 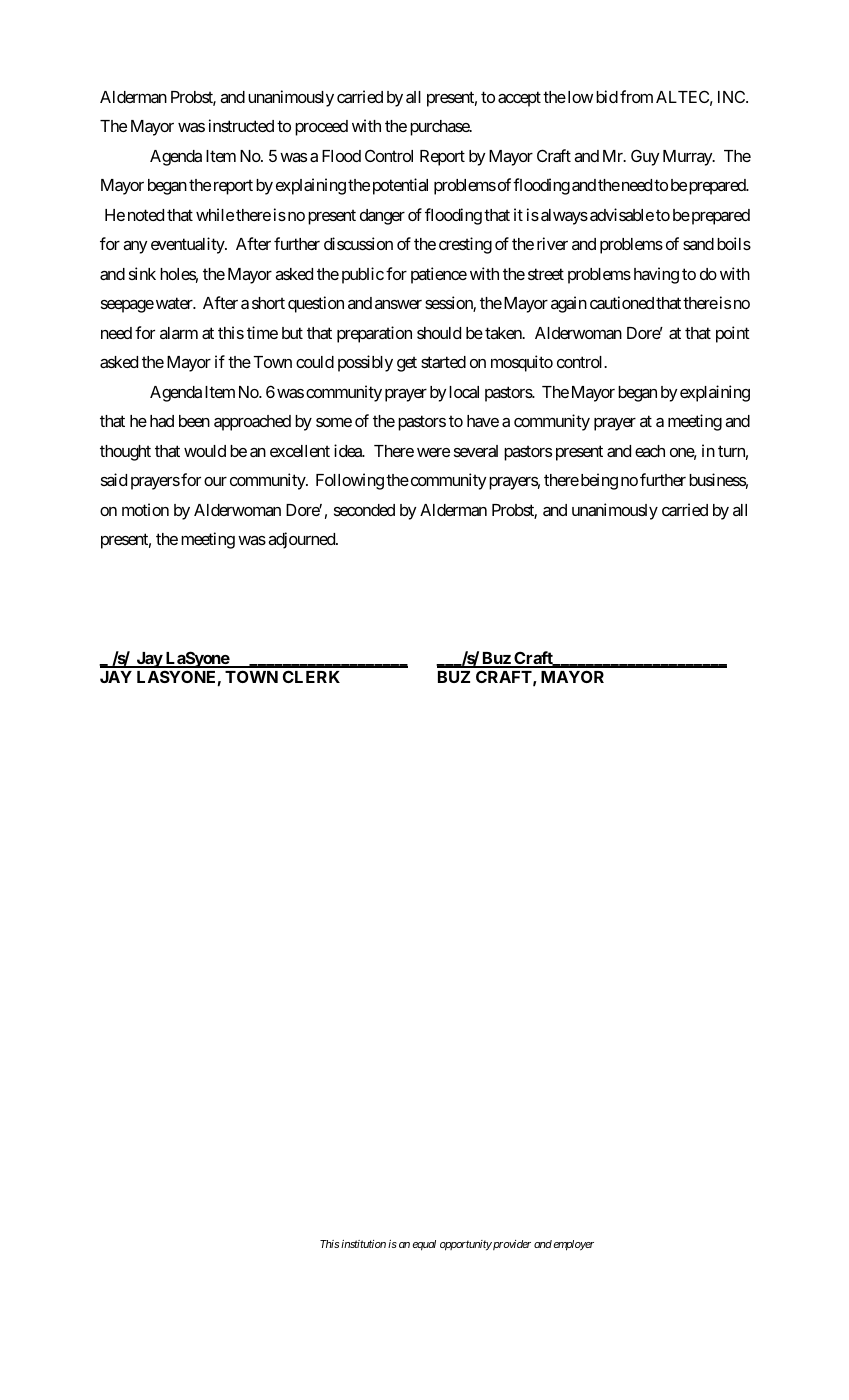 I want to click on employer, so click(x=573, y=1245).
